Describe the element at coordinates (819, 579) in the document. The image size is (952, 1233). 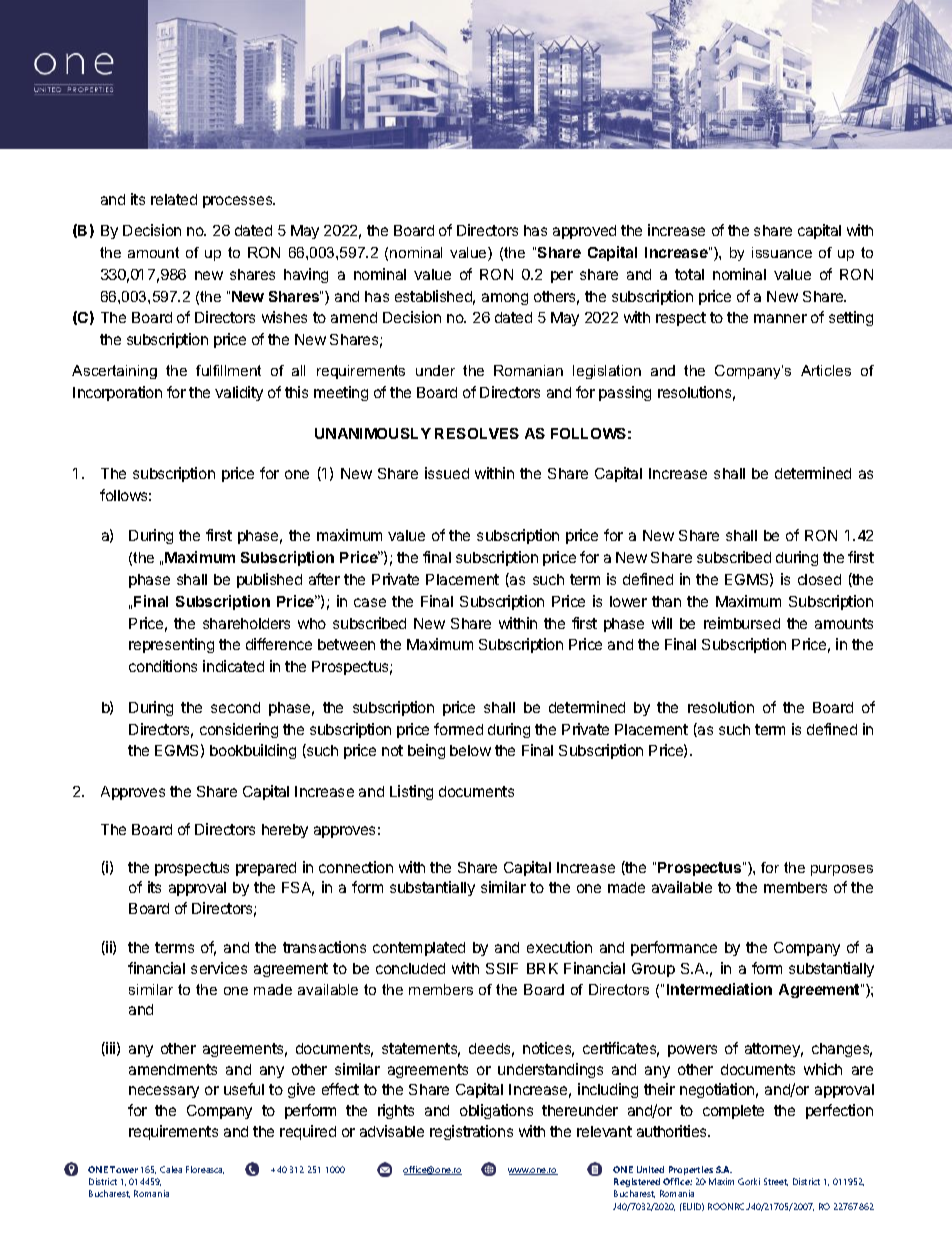
I see `closed` at that location.
